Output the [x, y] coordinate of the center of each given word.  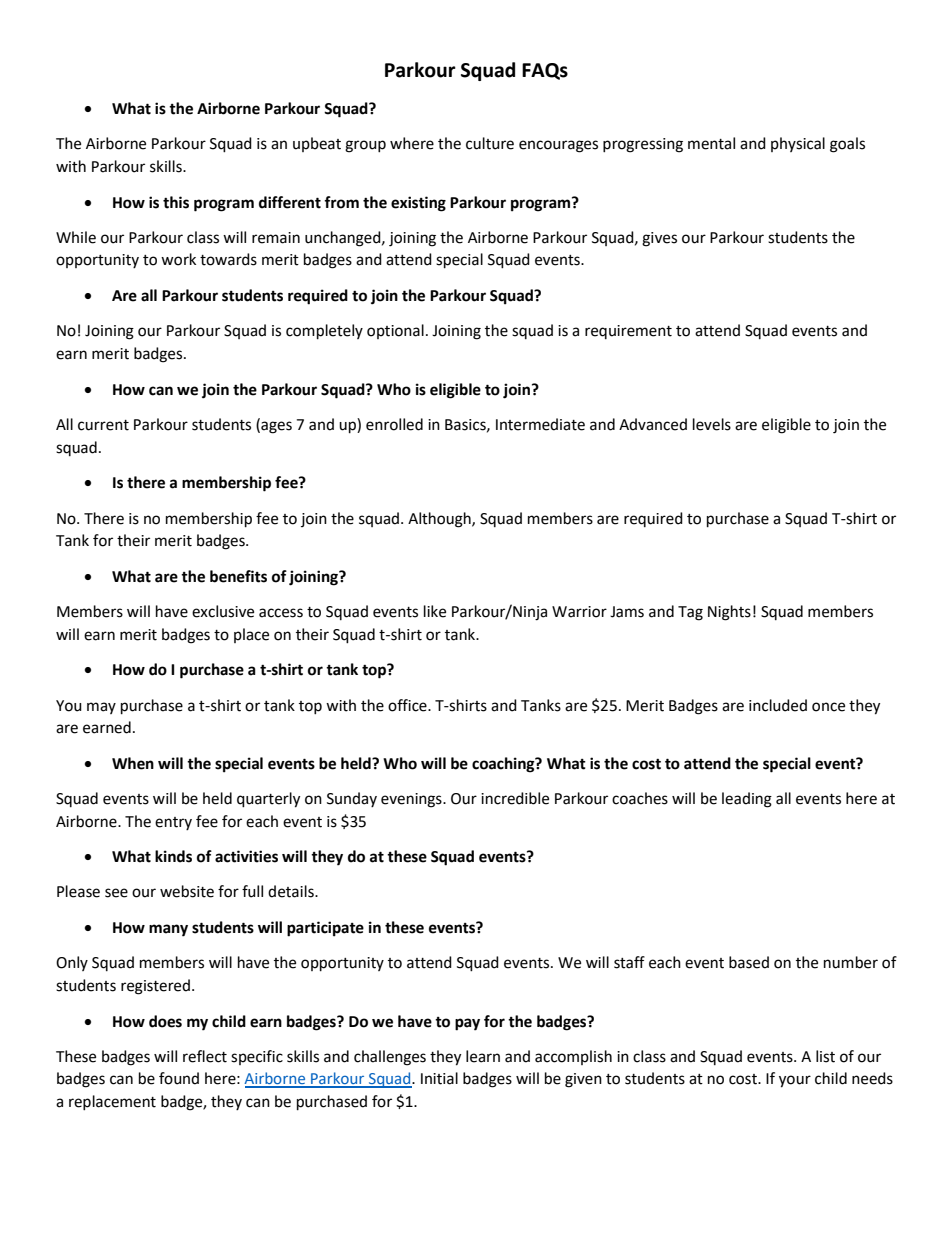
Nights [729, 613]
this [176, 202]
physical [798, 144]
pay [467, 1024]
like [435, 611]
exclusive [223, 611]
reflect [205, 1056]
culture [490, 143]
